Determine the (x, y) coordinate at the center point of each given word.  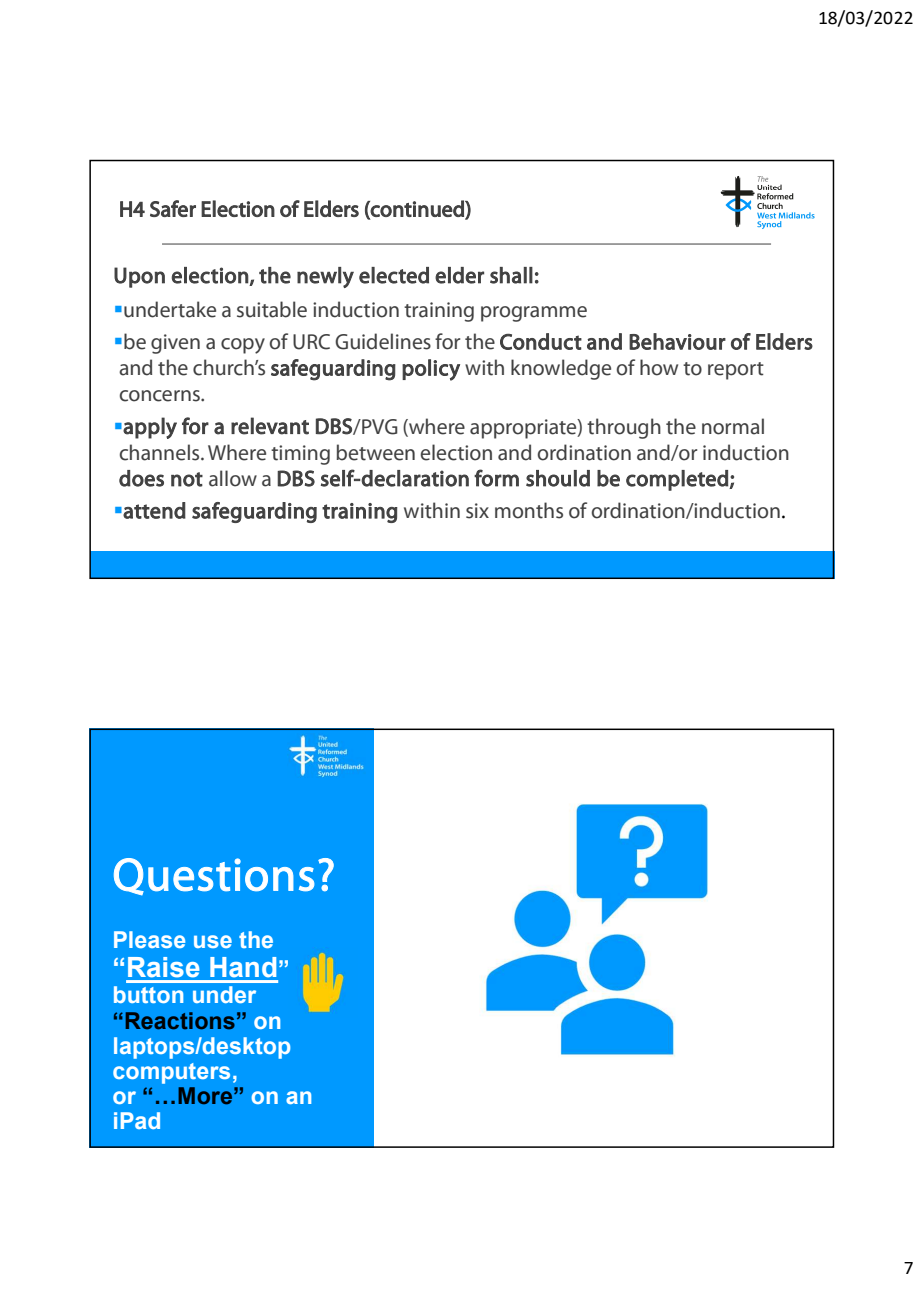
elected (394, 275)
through (624, 428)
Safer (173, 208)
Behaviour (677, 341)
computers (171, 1073)
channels (161, 452)
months (529, 510)
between (376, 452)
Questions (214, 877)
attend (154, 510)
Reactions (180, 1021)
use (213, 941)
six (477, 511)
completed (678, 480)
